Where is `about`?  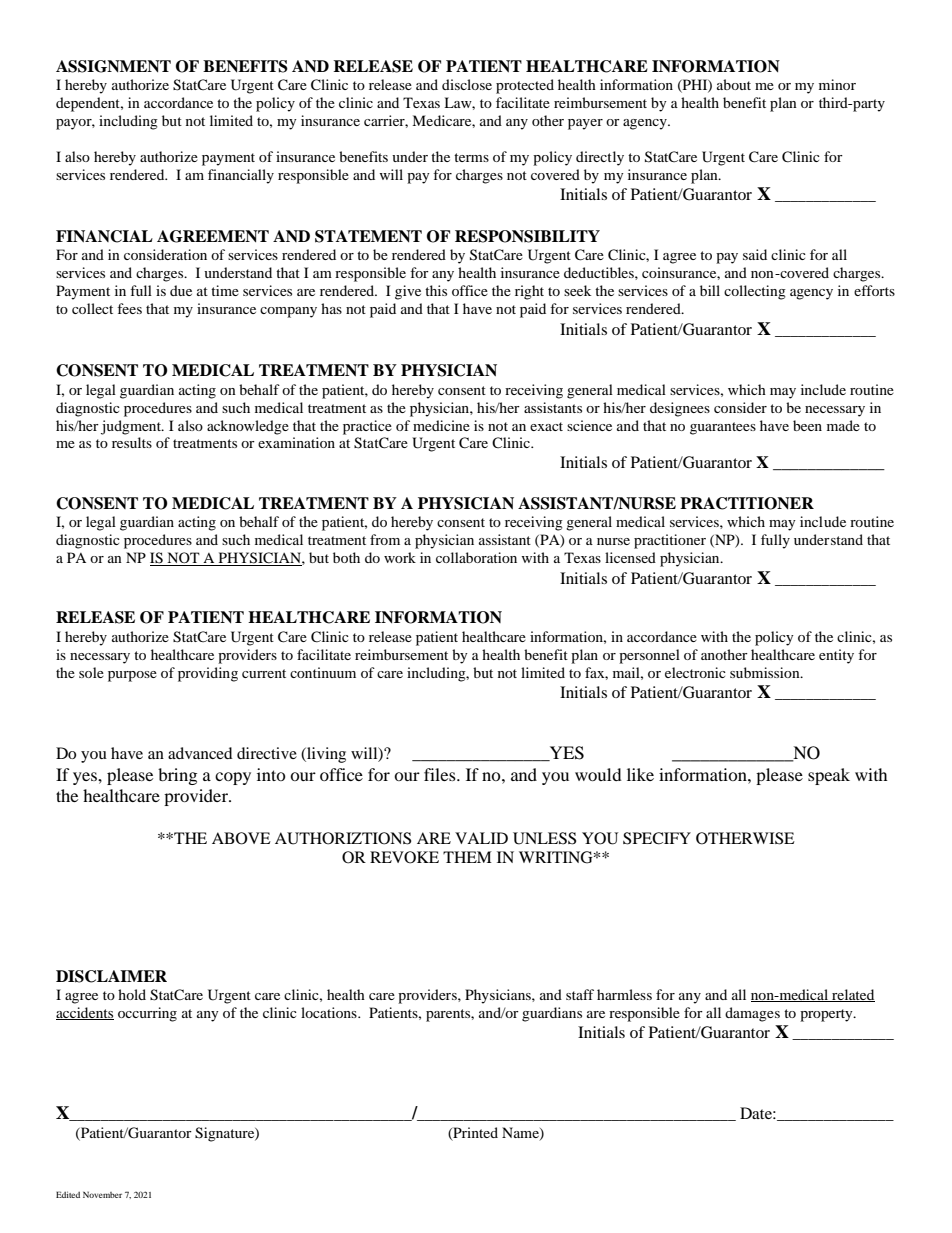 about is located at coordinates (734, 84).
